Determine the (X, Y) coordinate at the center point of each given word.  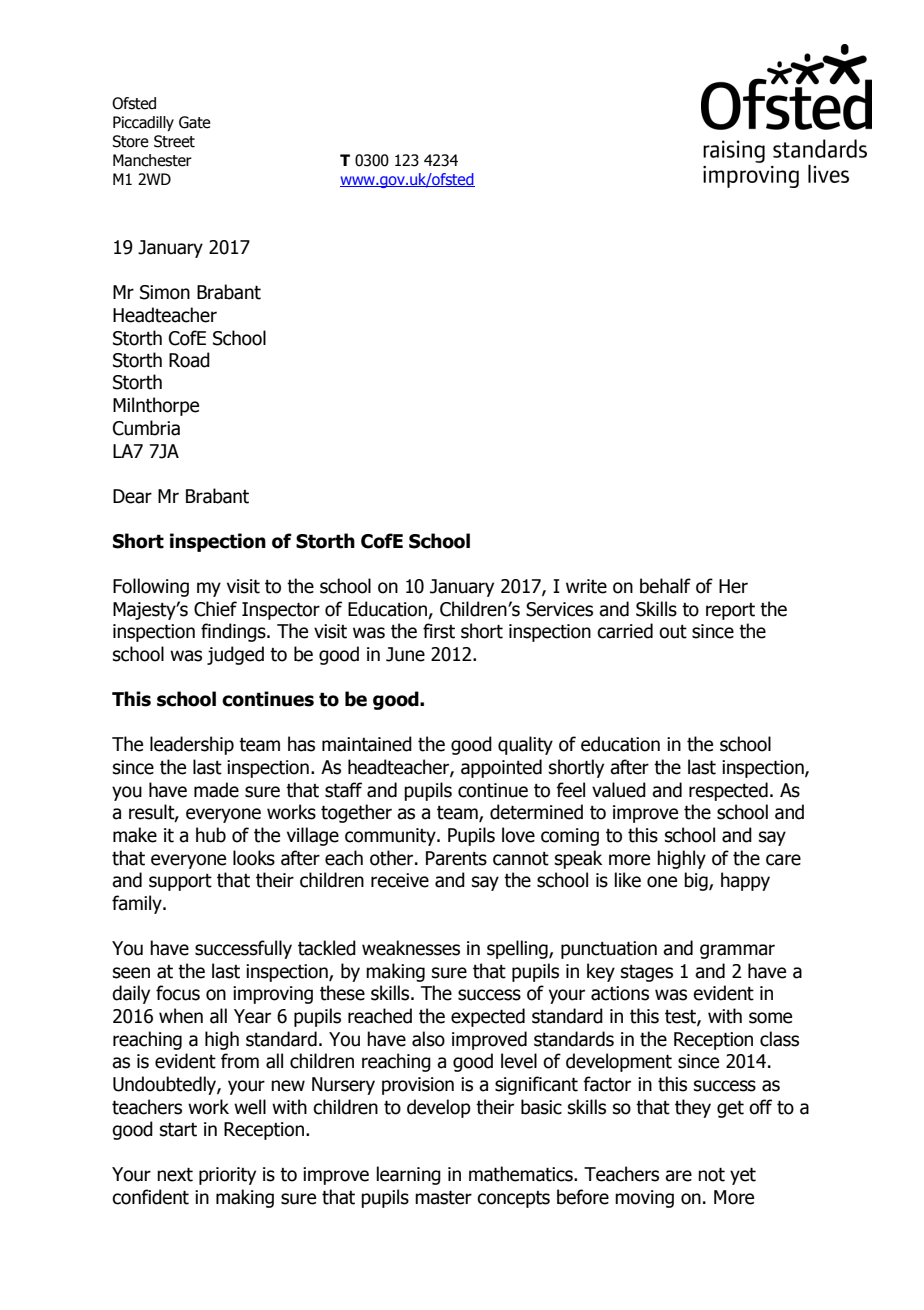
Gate (195, 122)
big (697, 881)
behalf (665, 586)
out (673, 632)
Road (189, 360)
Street (174, 141)
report (730, 611)
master (443, 1197)
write (586, 586)
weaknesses (411, 948)
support (180, 882)
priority (227, 1176)
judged (235, 655)
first (439, 631)
